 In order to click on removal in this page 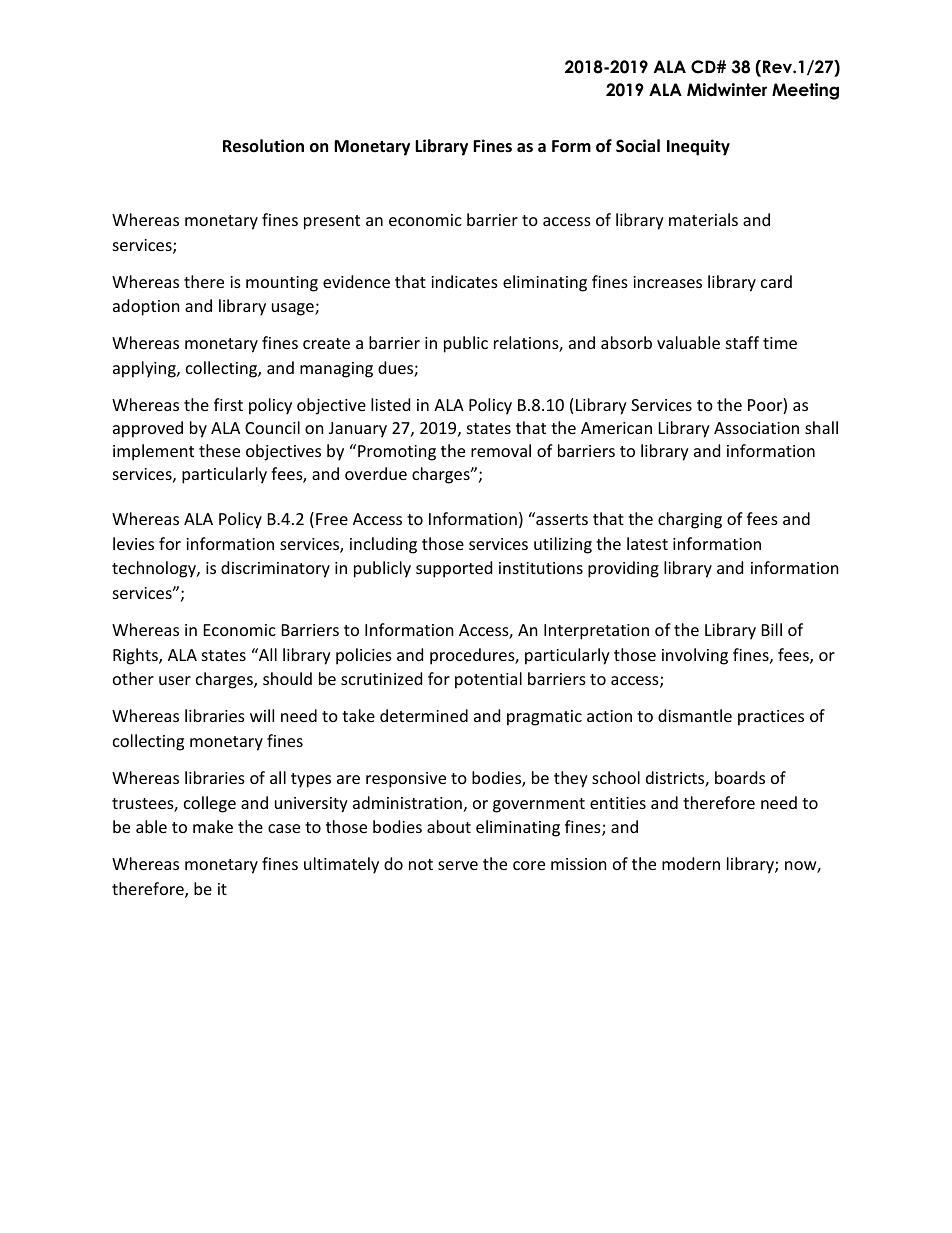, I will do `click(501, 450)`.
